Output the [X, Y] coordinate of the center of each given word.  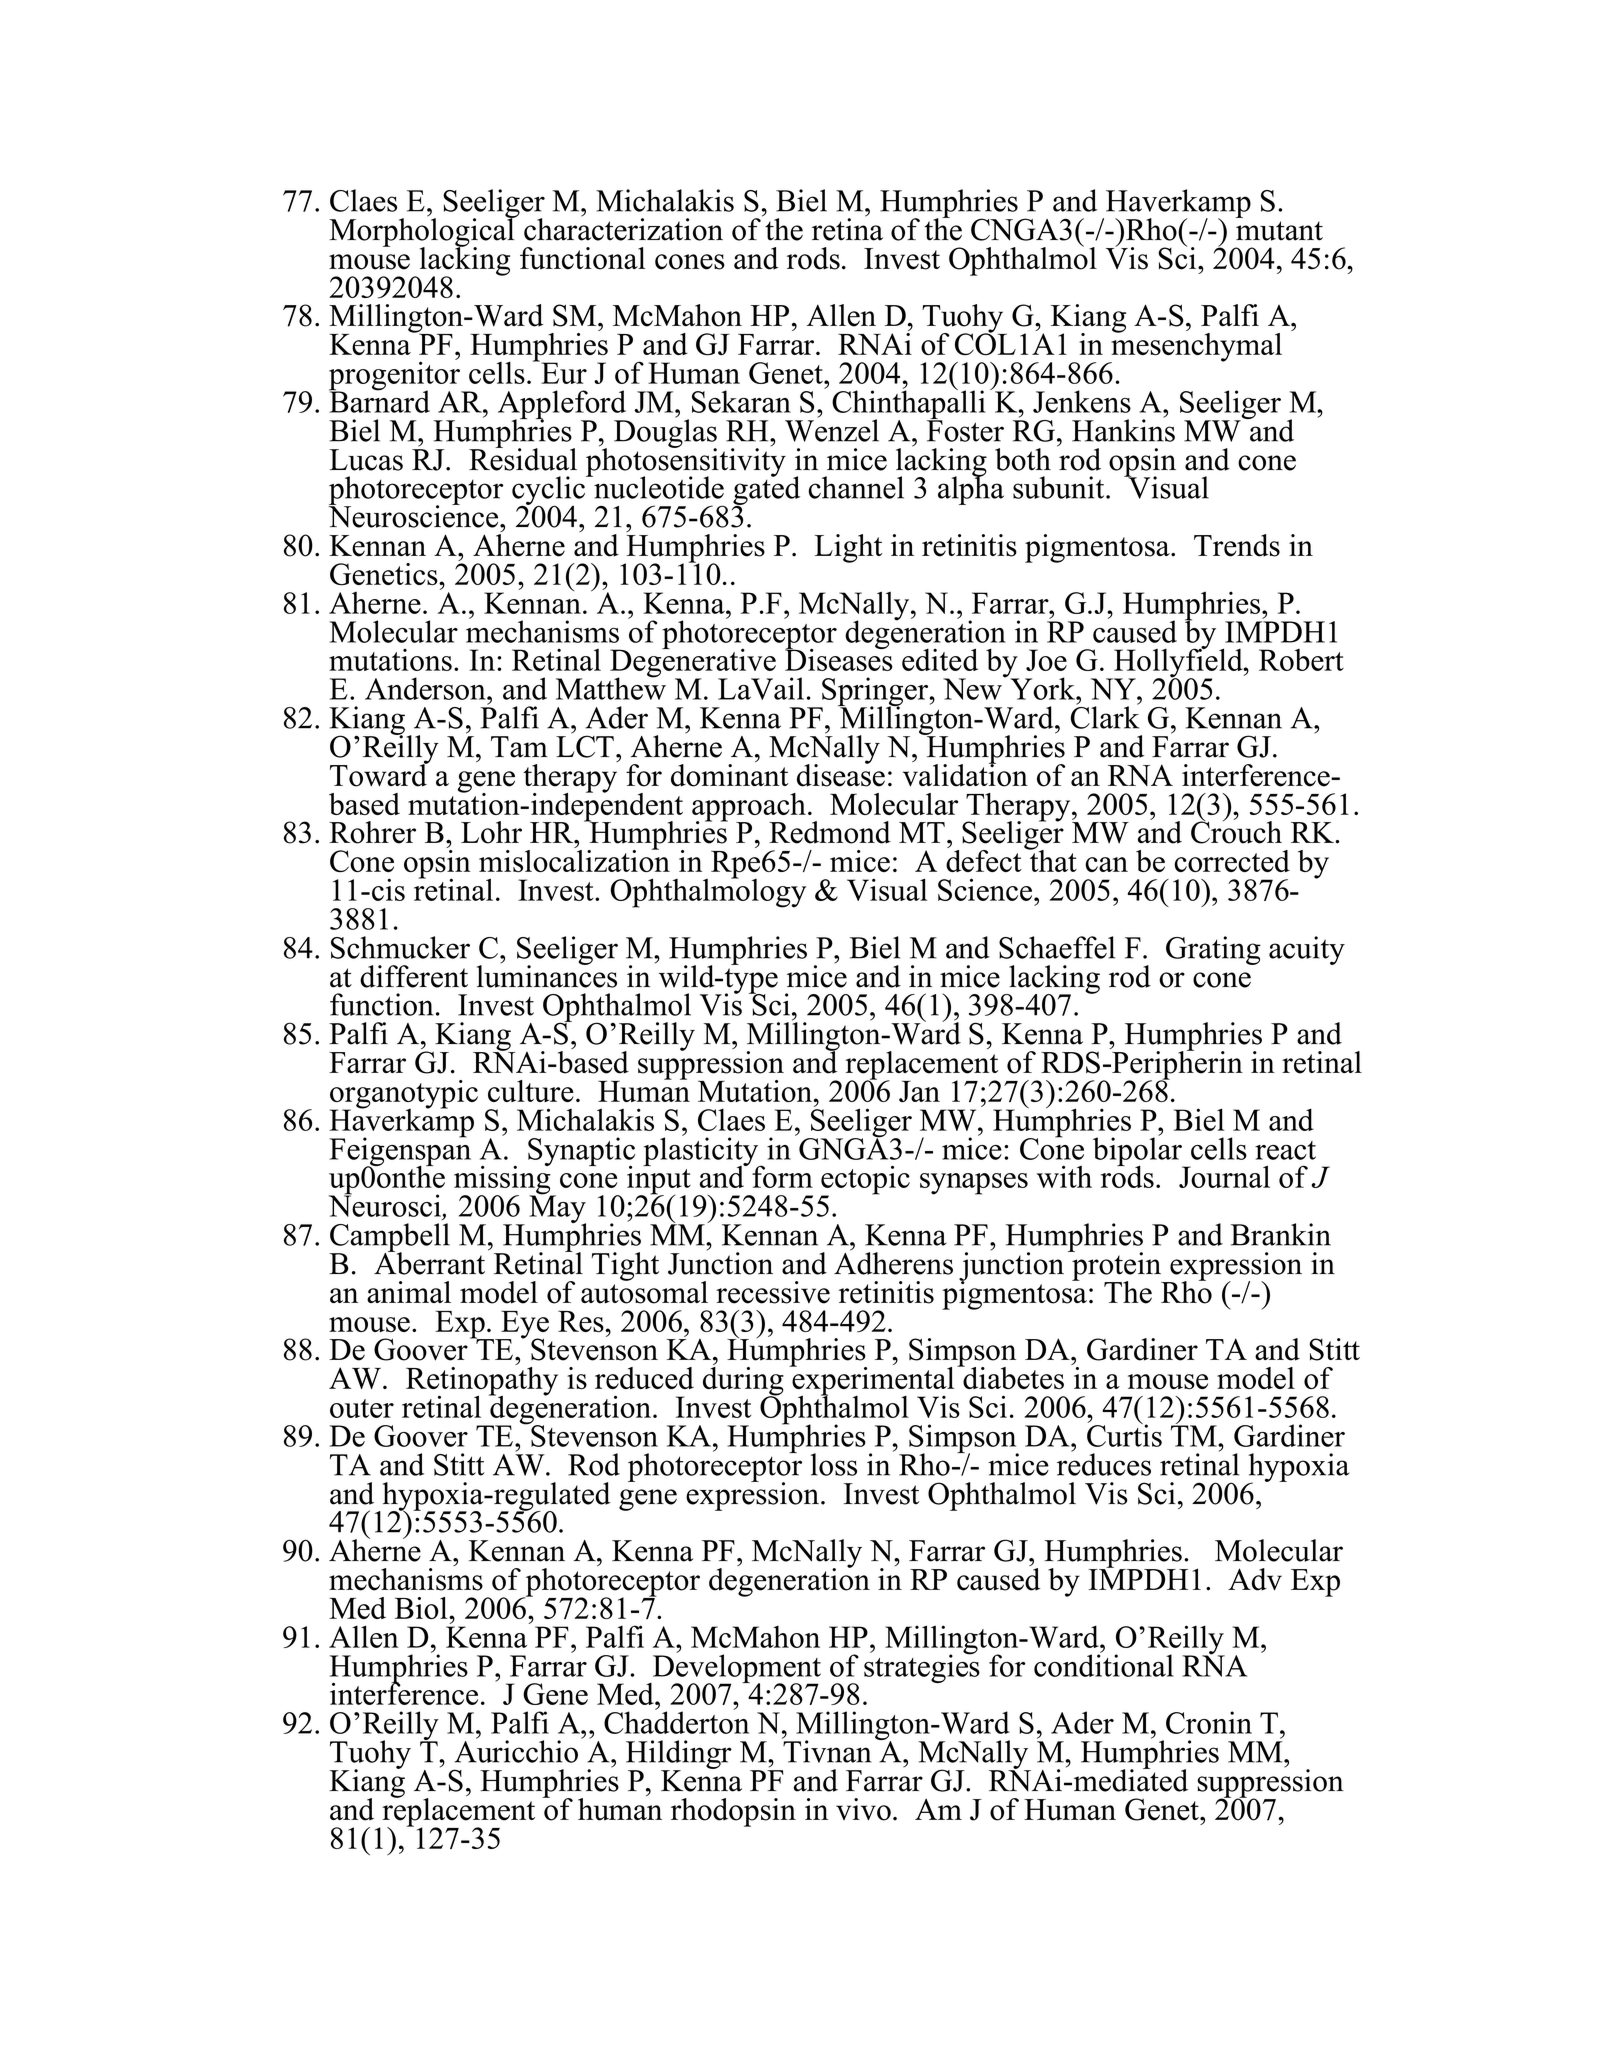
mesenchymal [1195, 347]
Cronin [1209, 1722]
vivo [863, 1809]
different [414, 976]
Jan [919, 1091]
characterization [623, 228]
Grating [1213, 950]
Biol [422, 1608]
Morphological [423, 232]
